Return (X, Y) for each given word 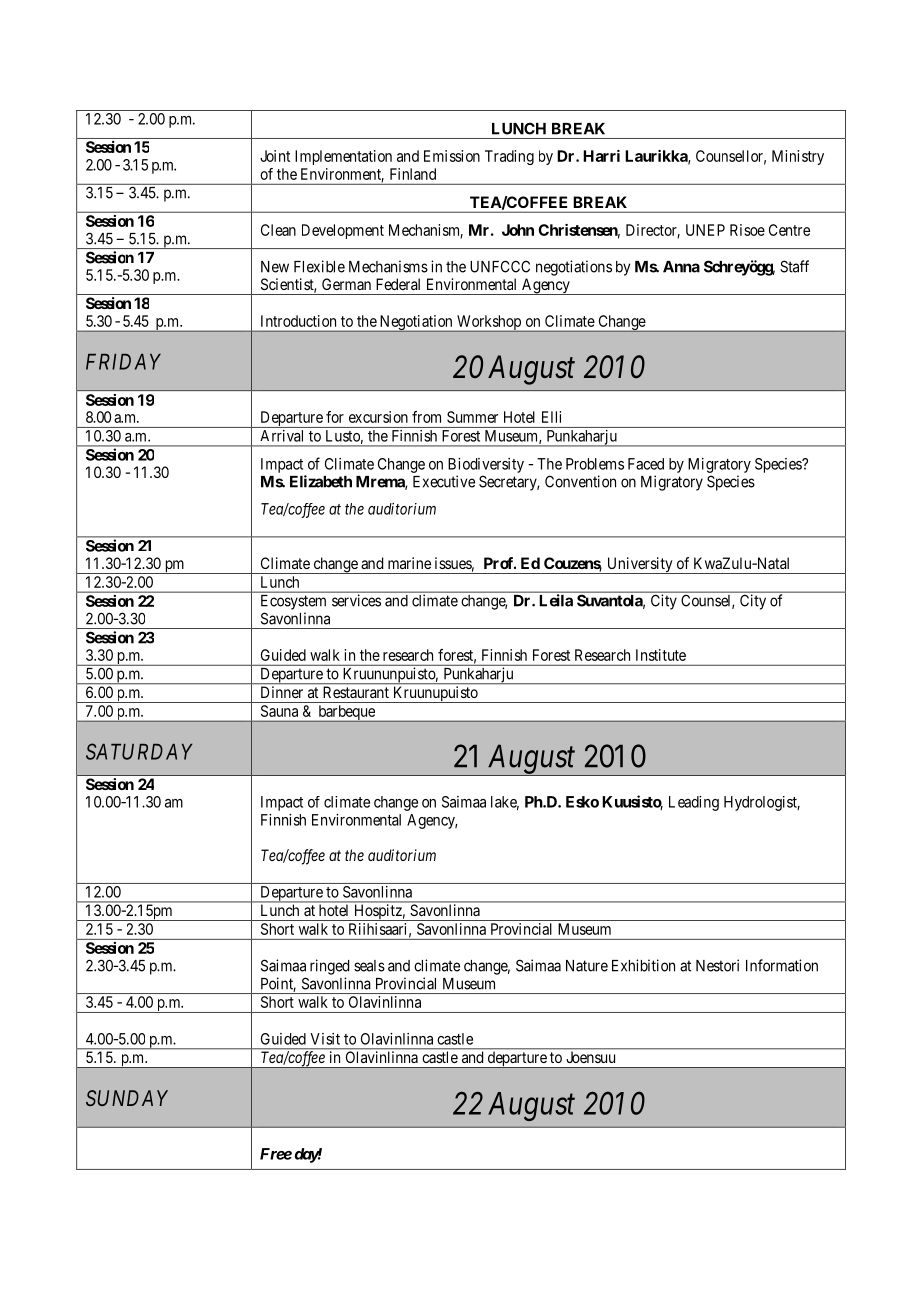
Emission (452, 156)
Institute (661, 655)
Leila (556, 600)
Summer (472, 417)
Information (782, 965)
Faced (646, 464)
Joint (275, 156)
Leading (694, 803)
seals (369, 966)
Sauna (279, 711)
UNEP (705, 230)
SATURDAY (139, 751)
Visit (325, 1039)
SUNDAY (127, 1098)
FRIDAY (123, 362)
